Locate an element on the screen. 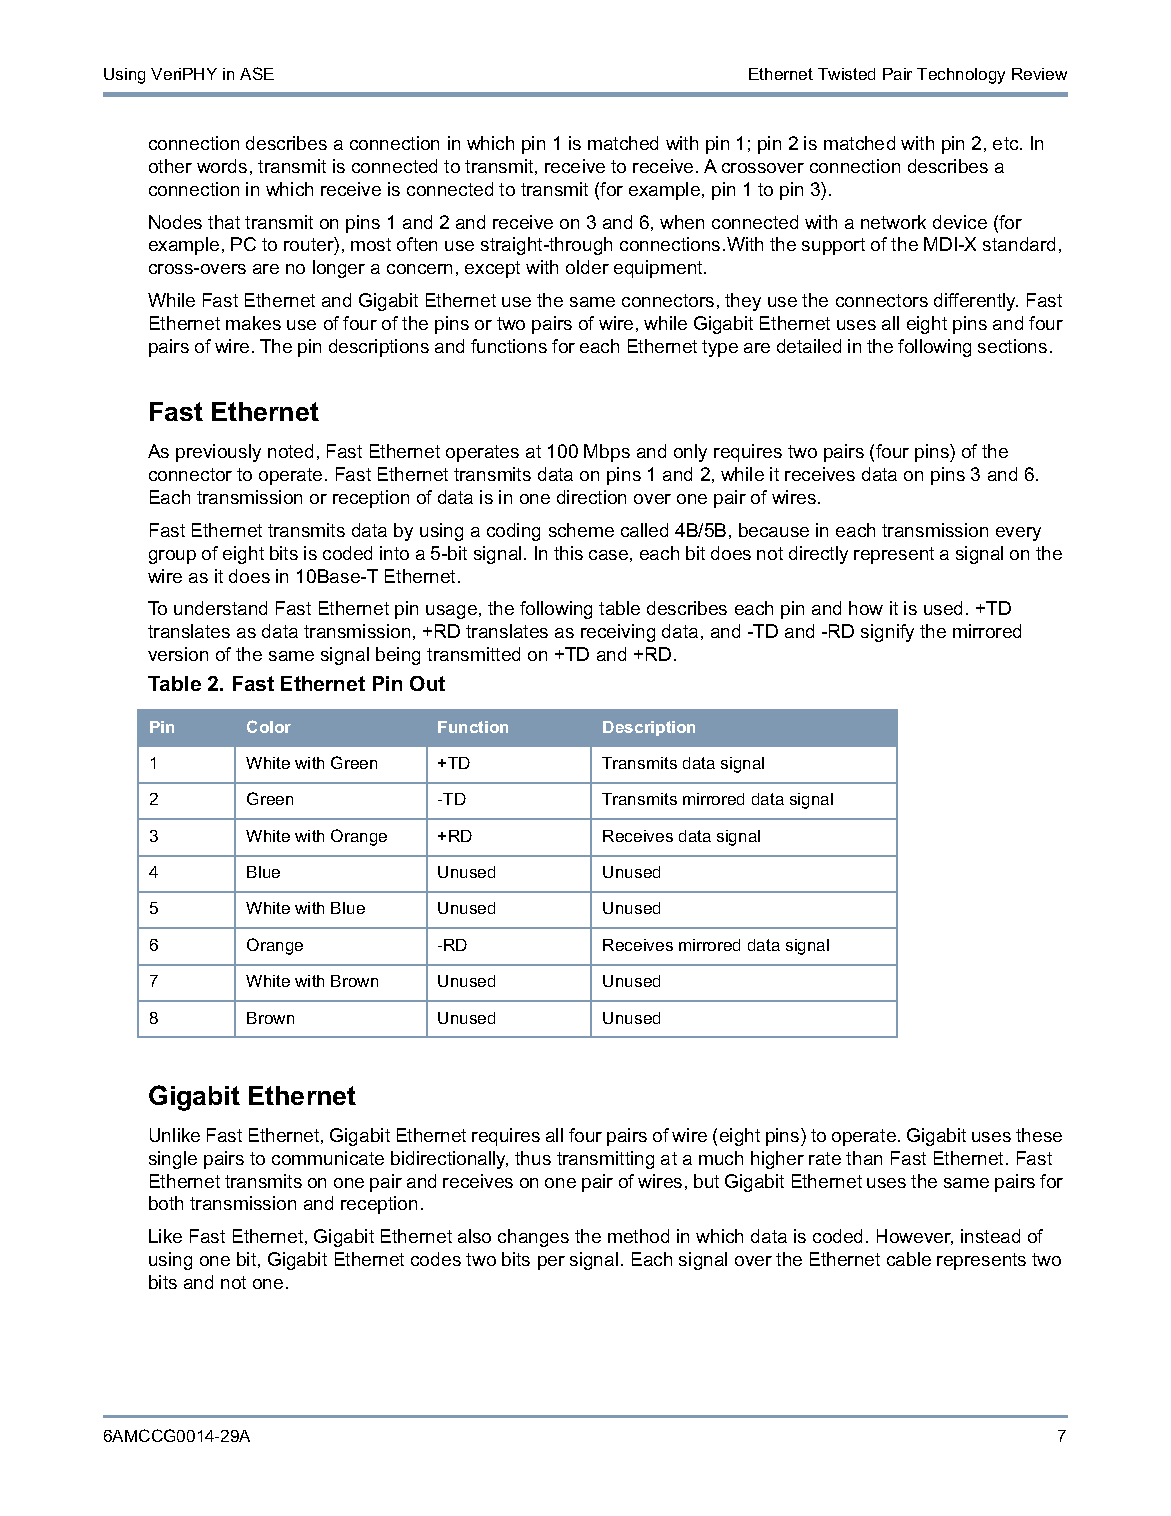  Color is located at coordinates (269, 726).
